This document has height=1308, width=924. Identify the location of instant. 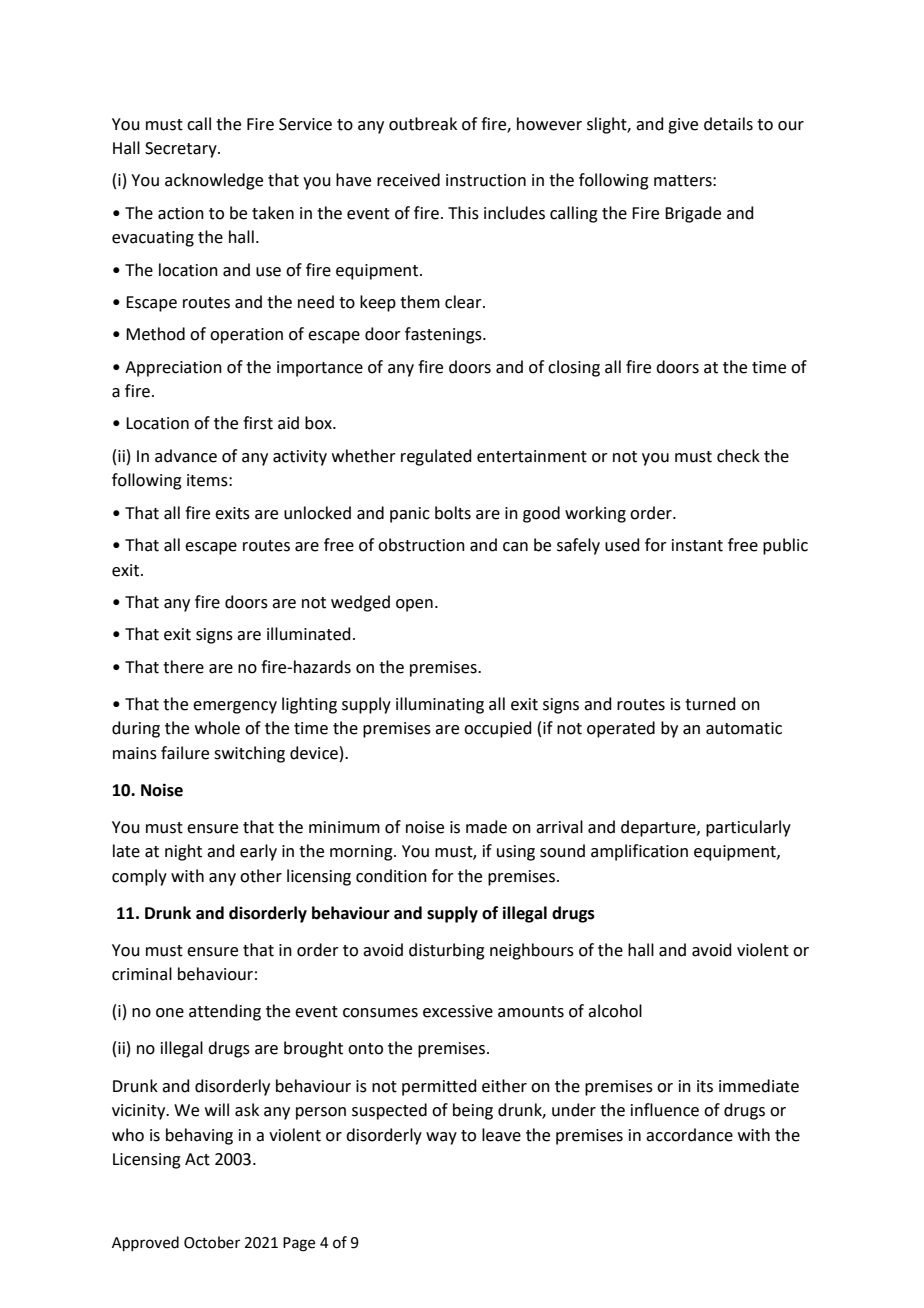
(697, 545).
